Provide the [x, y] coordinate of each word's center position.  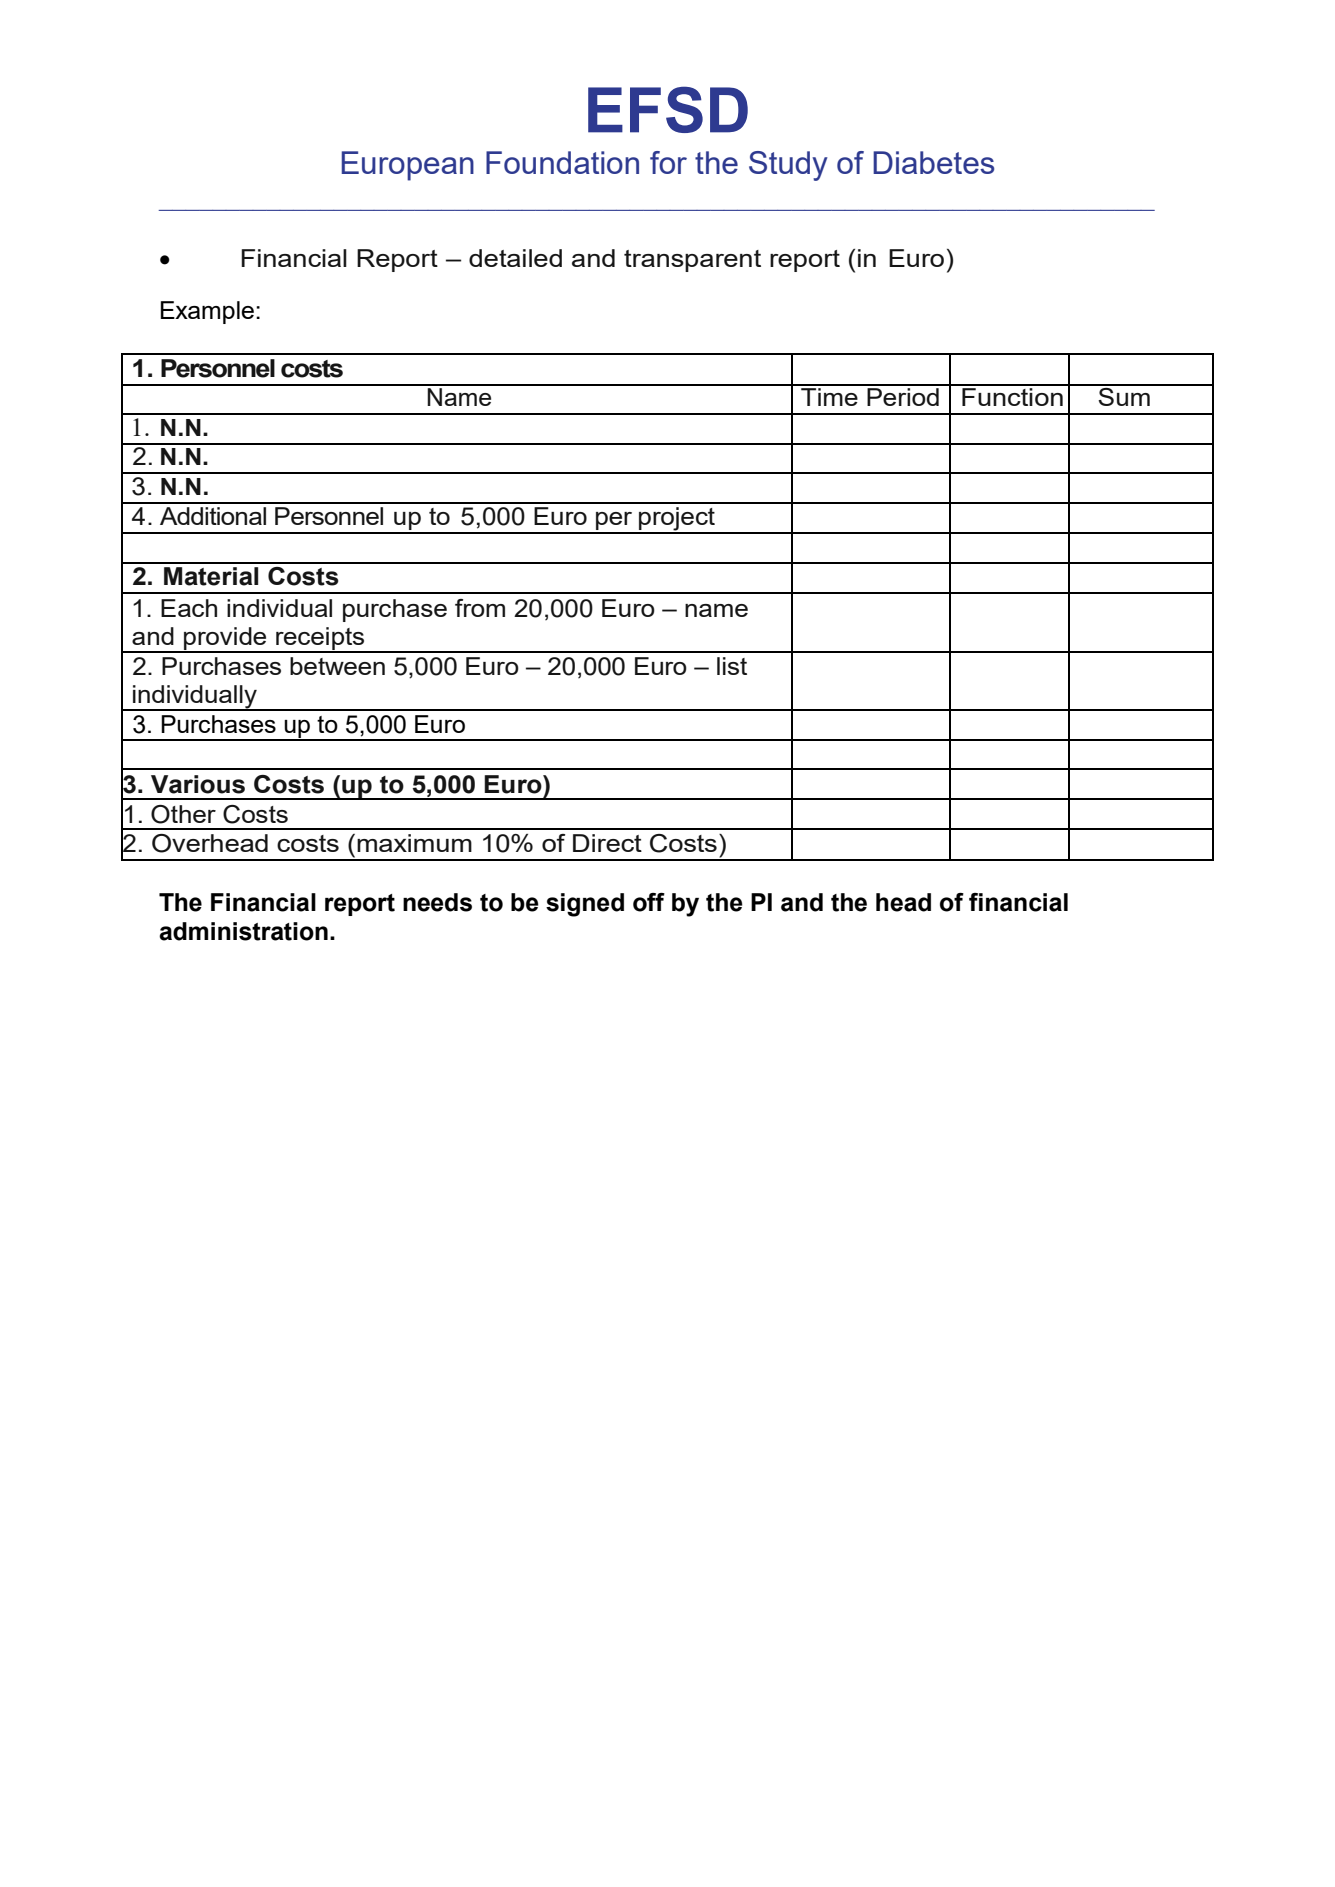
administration [243, 931]
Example [207, 312]
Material [211, 576]
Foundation [562, 162]
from [480, 608]
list [732, 666]
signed [585, 905]
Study [788, 166]
